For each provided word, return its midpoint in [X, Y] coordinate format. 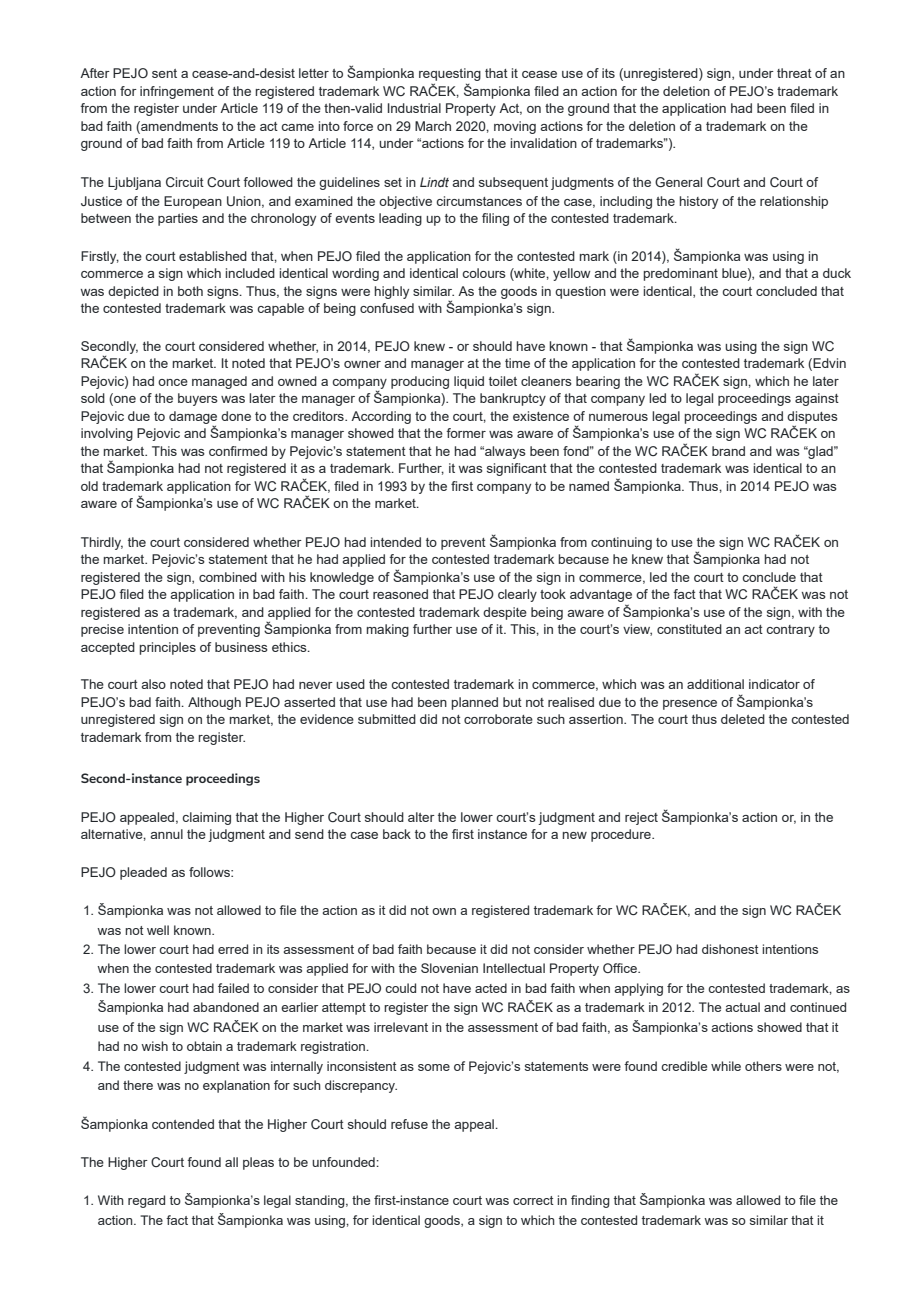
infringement [177, 92]
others [763, 1066]
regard [146, 1201]
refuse [409, 1124]
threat [794, 73]
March [433, 126]
